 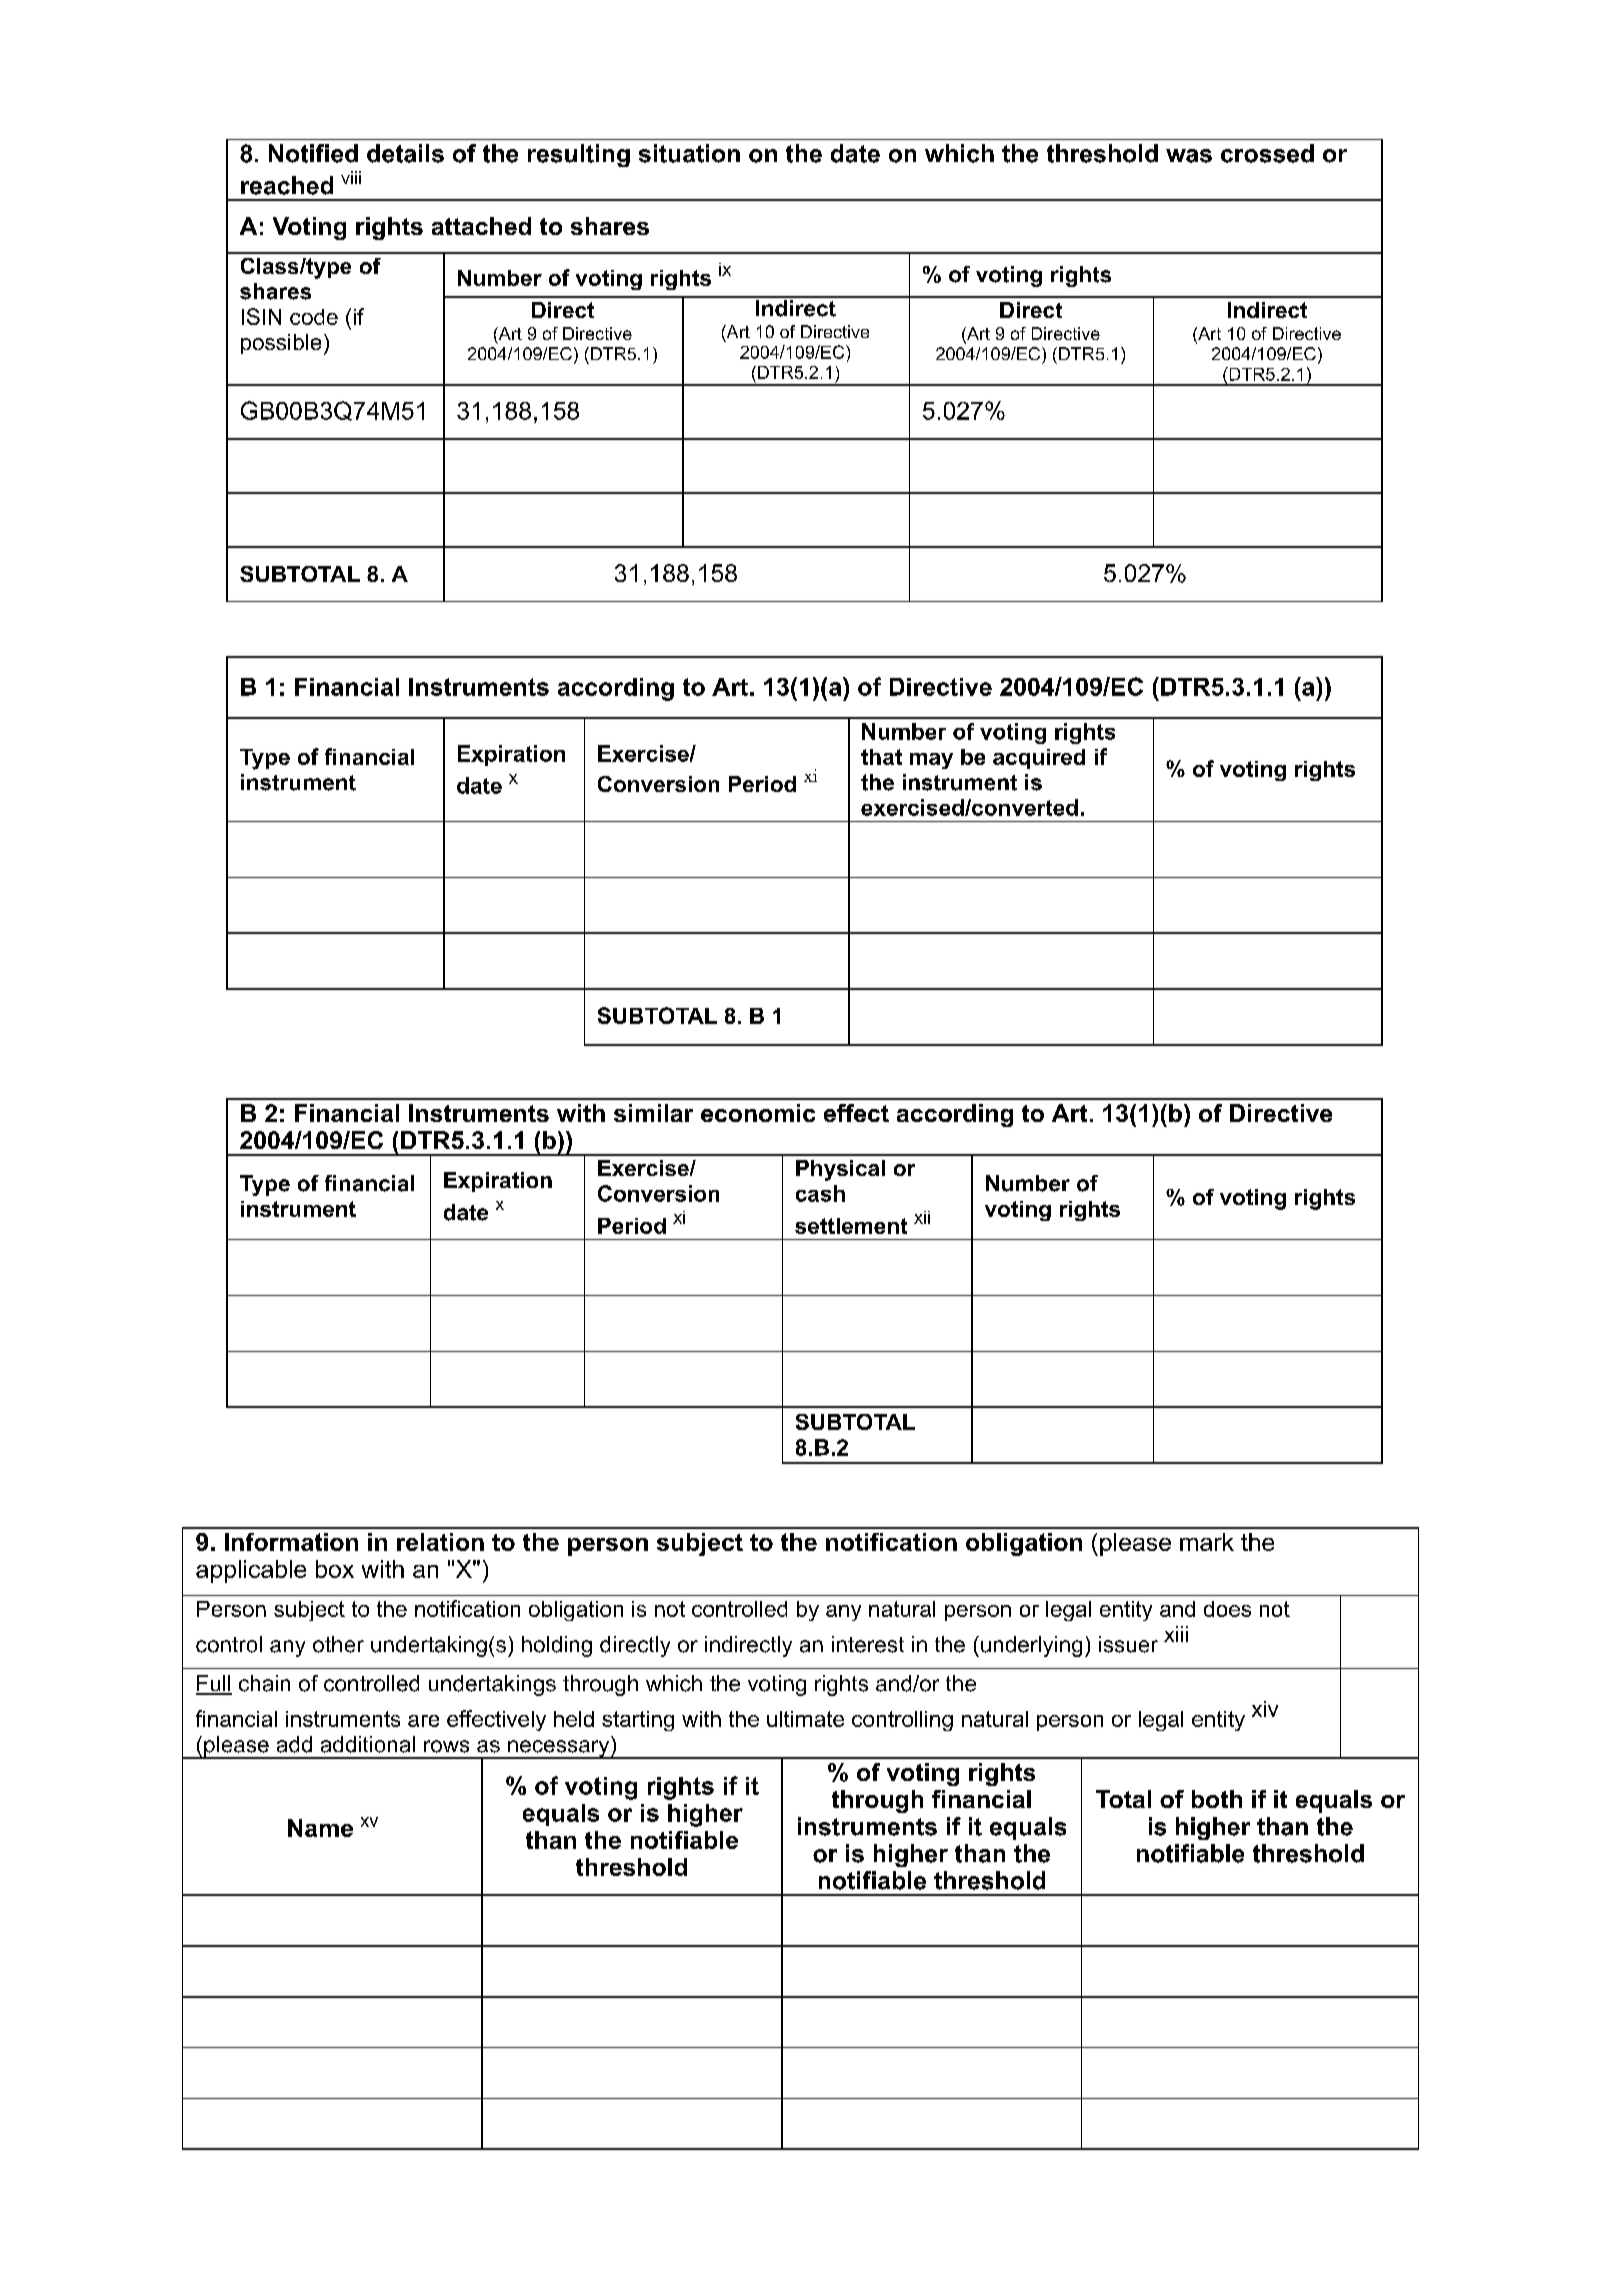 I want to click on acquired, so click(x=1039, y=759).
